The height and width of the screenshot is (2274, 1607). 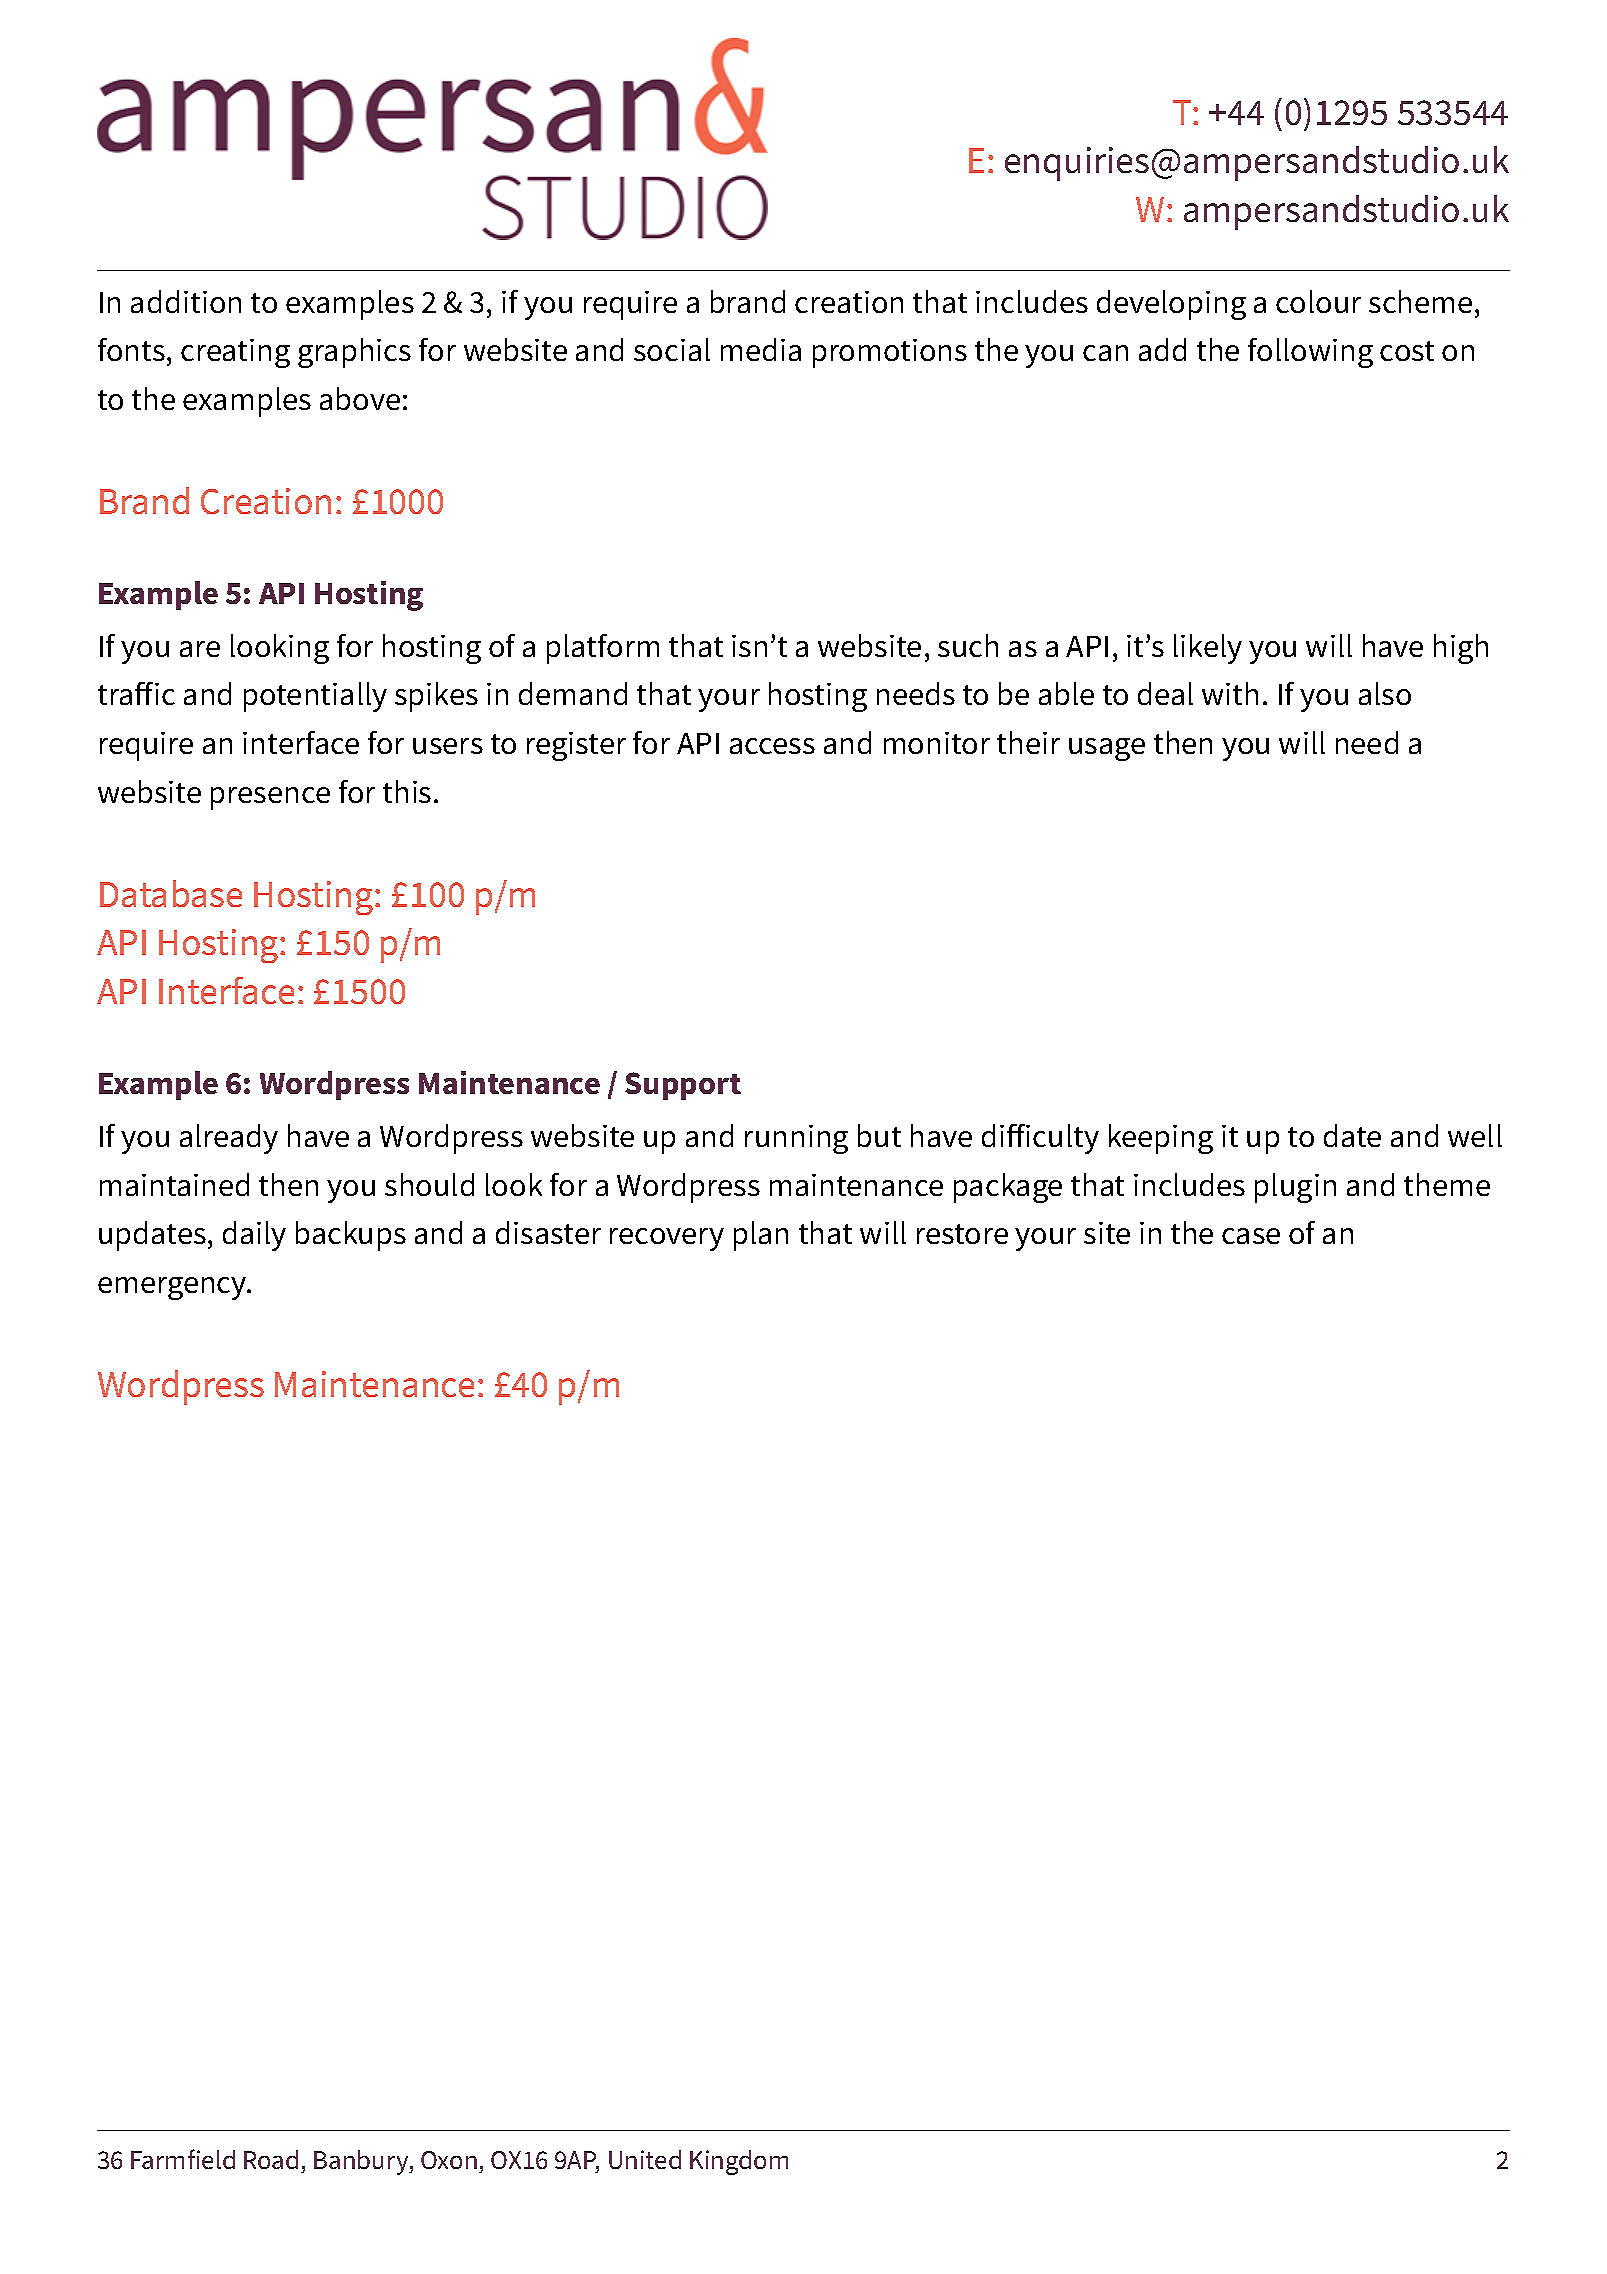 I want to click on daily, so click(x=254, y=1236).
